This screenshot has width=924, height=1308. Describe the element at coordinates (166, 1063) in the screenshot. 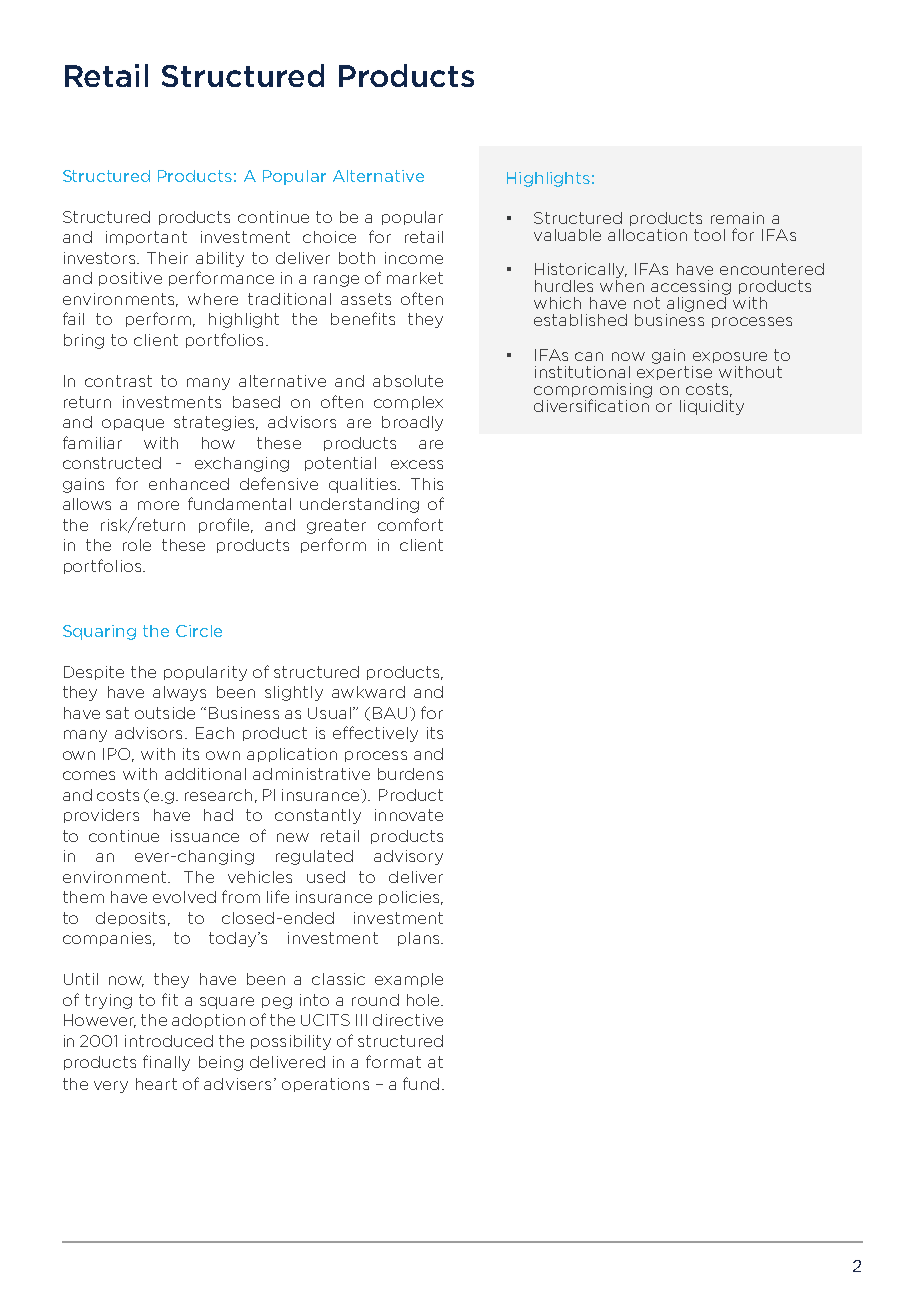

I see `finally` at that location.
